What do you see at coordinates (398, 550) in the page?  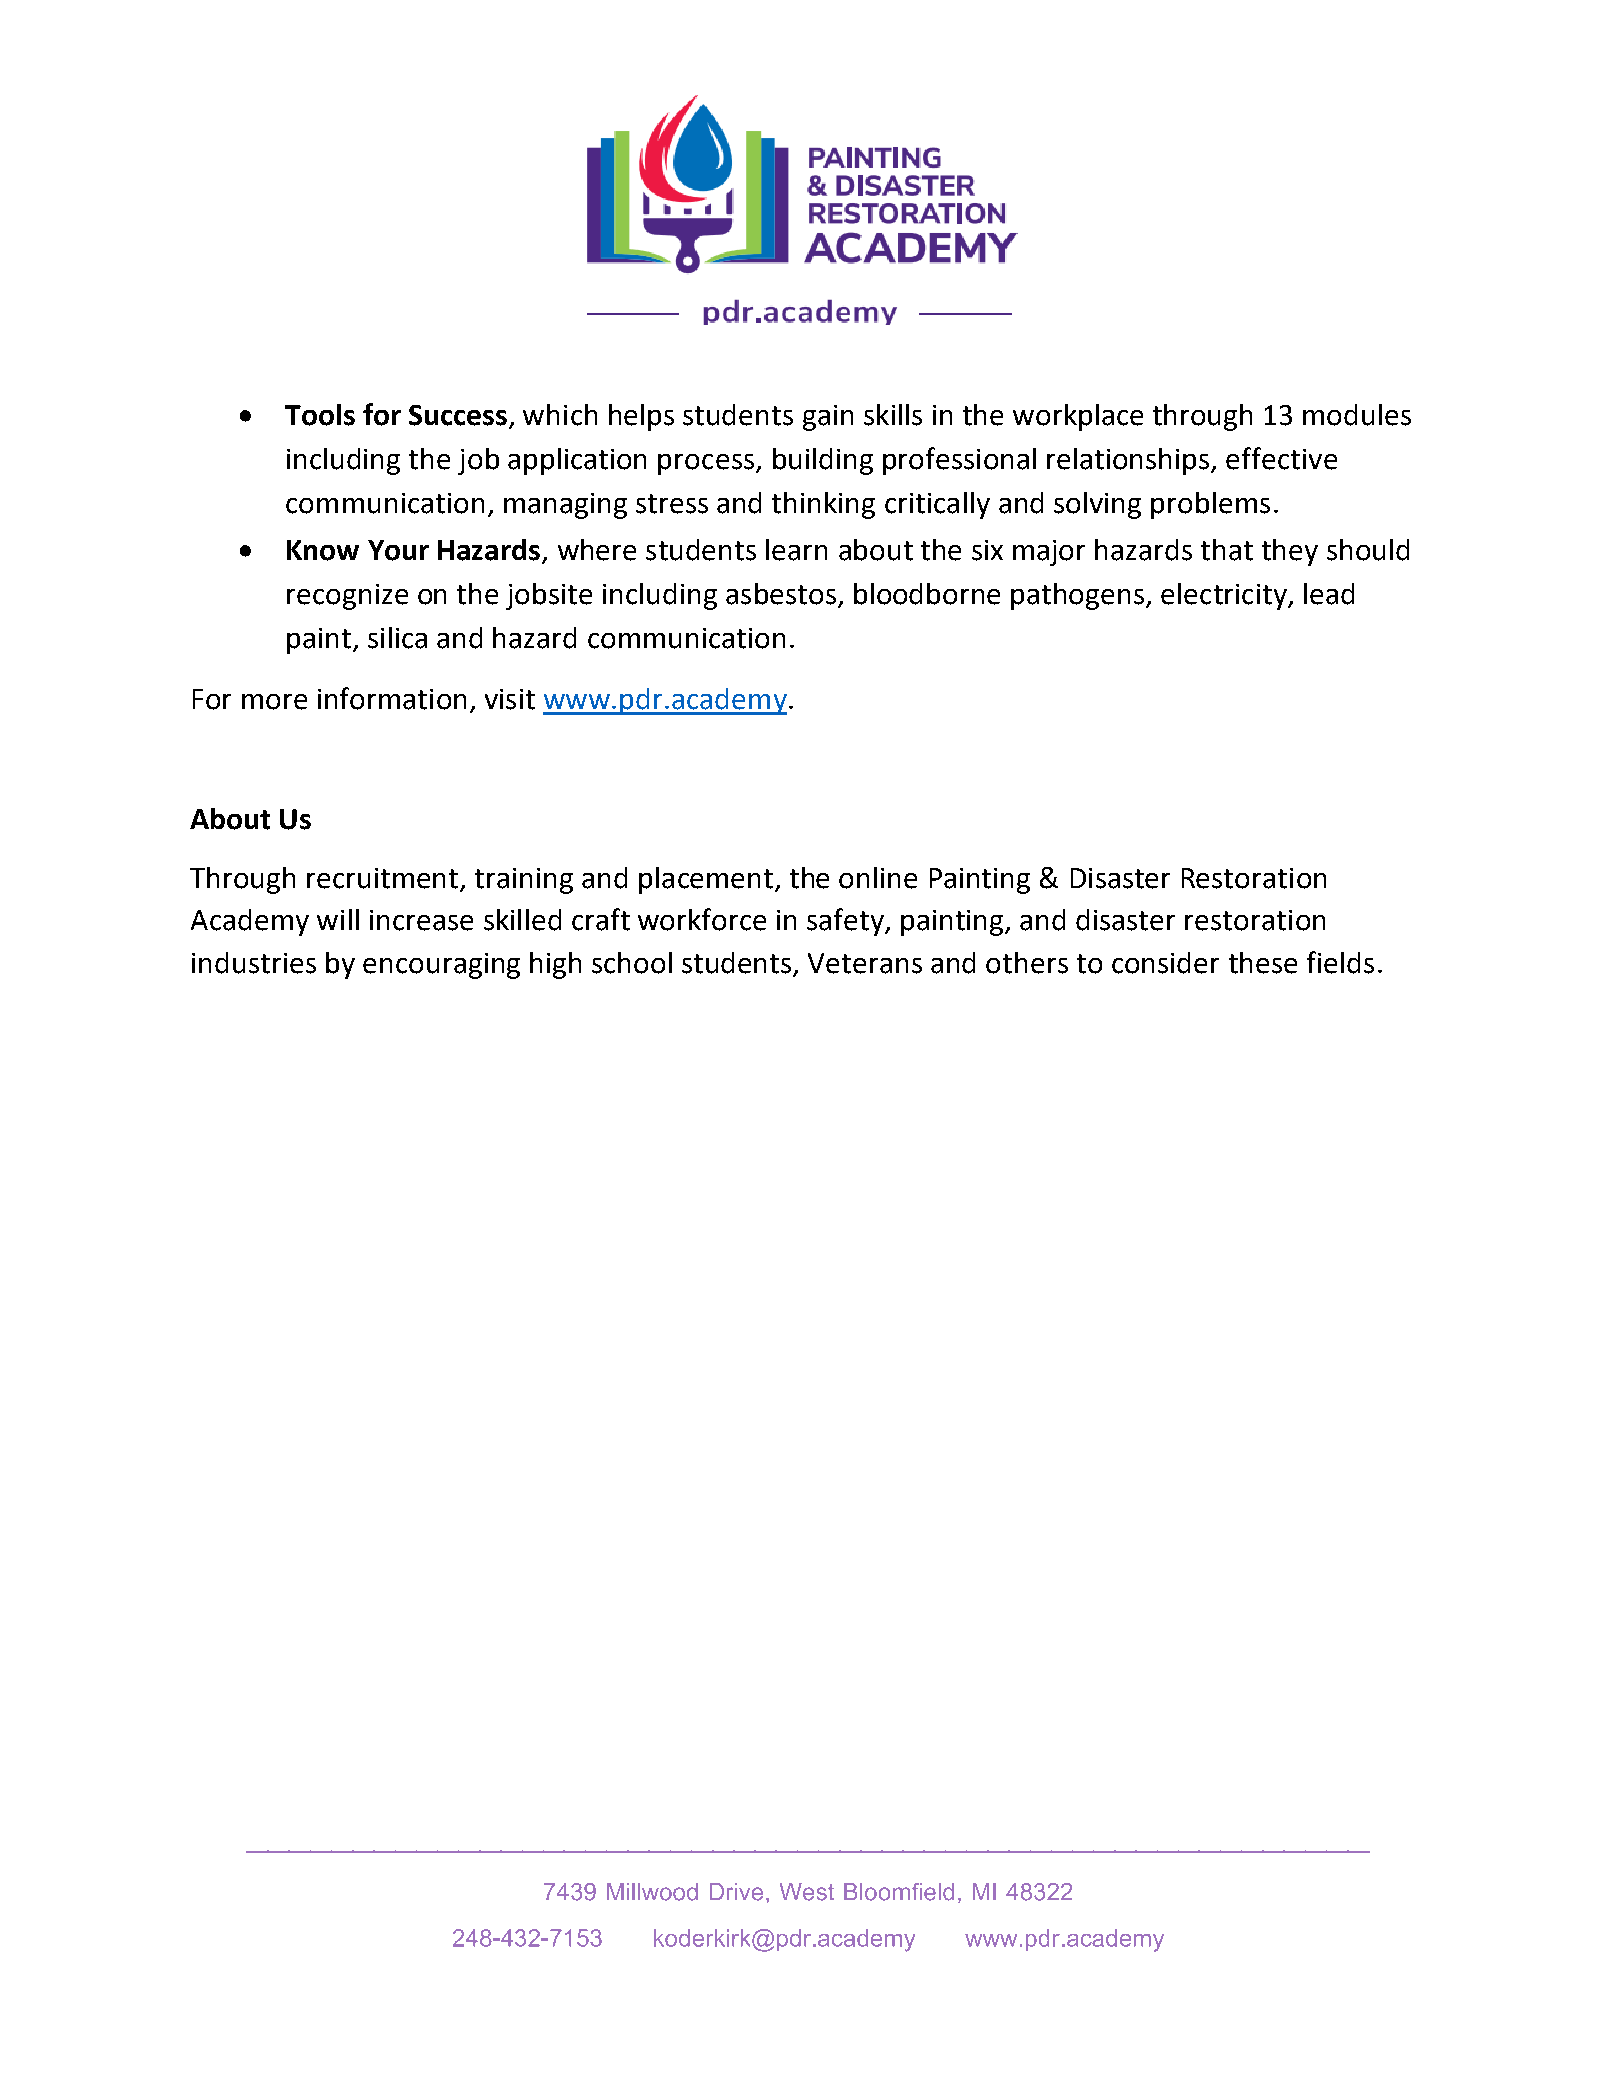 I see `Your` at bounding box center [398, 550].
